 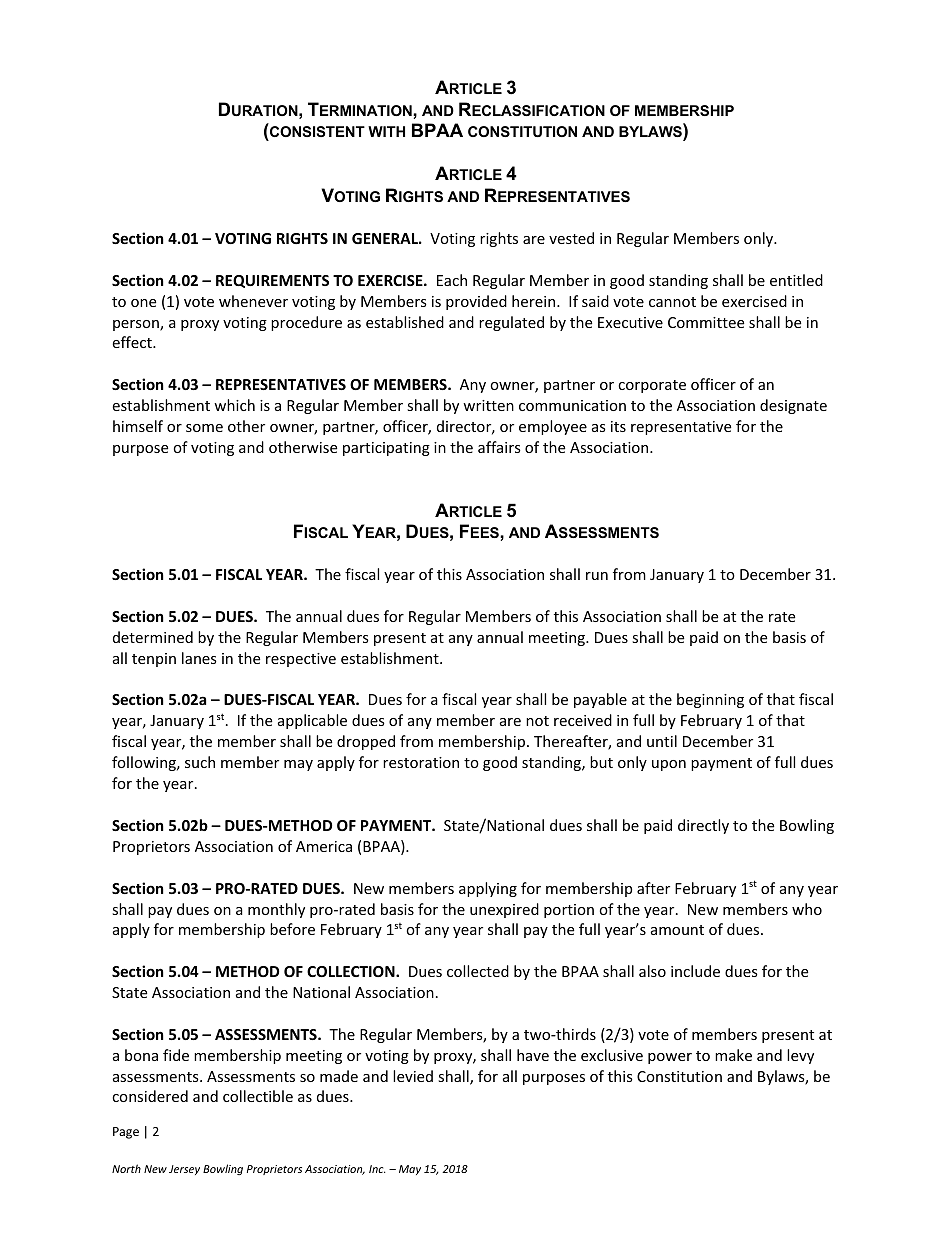 I want to click on upon, so click(x=669, y=765).
